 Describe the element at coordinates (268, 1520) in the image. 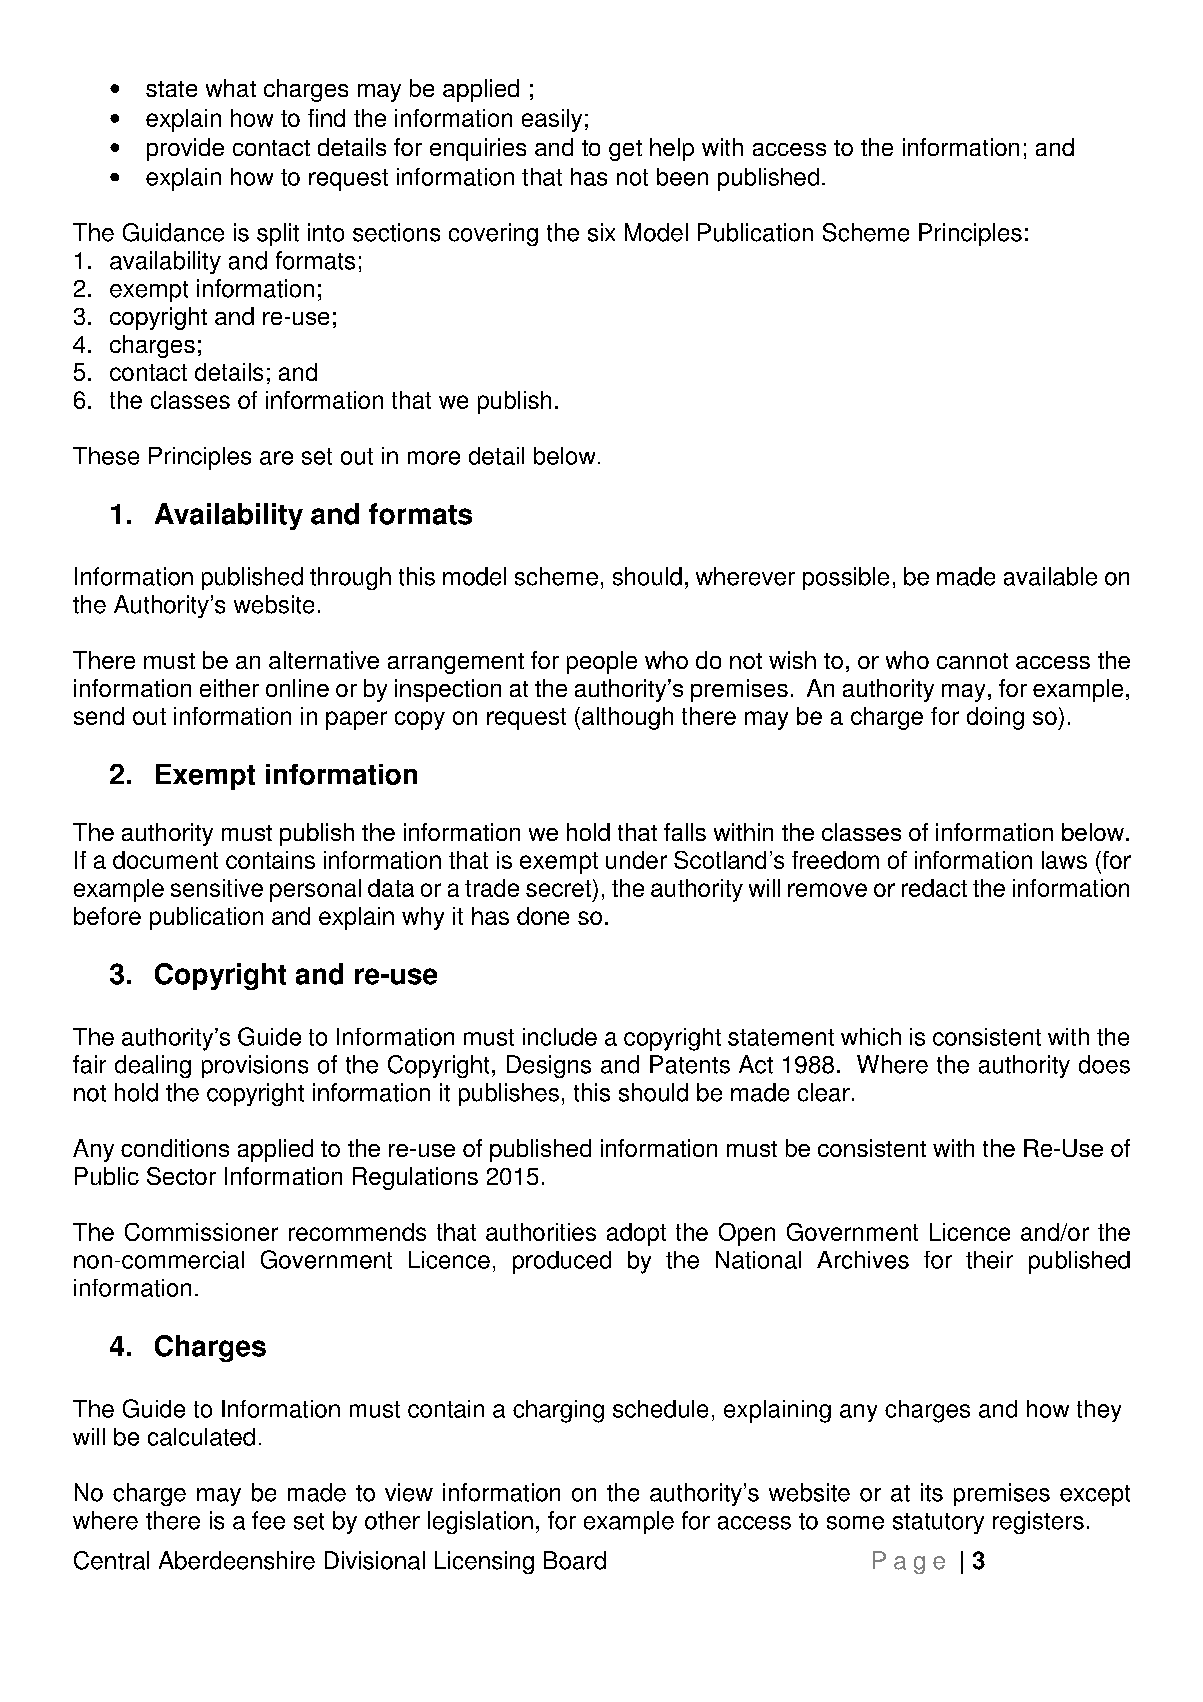

I see `fee` at that location.
